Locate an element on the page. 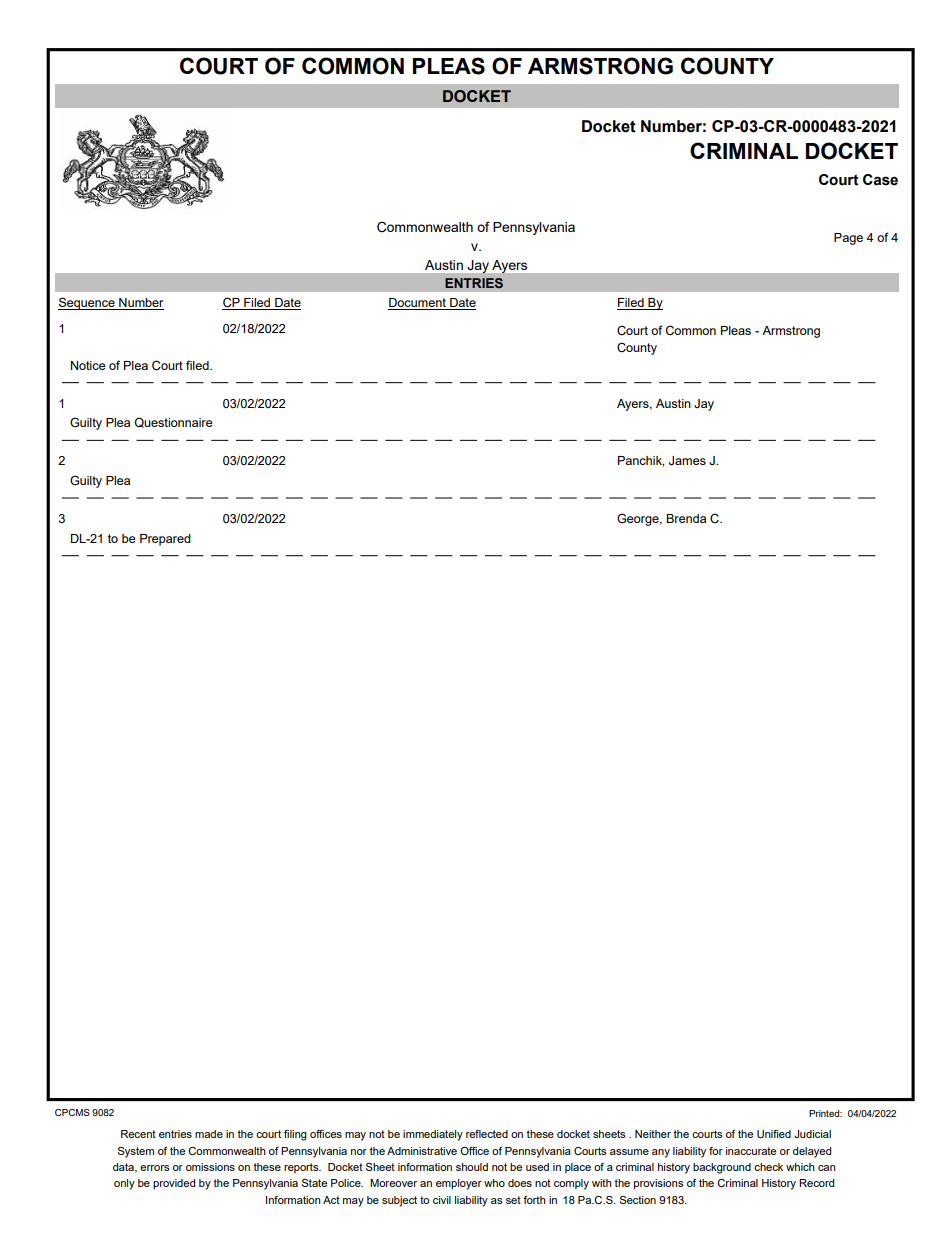 The width and height of the image is (952, 1233). should is located at coordinates (472, 1167).
